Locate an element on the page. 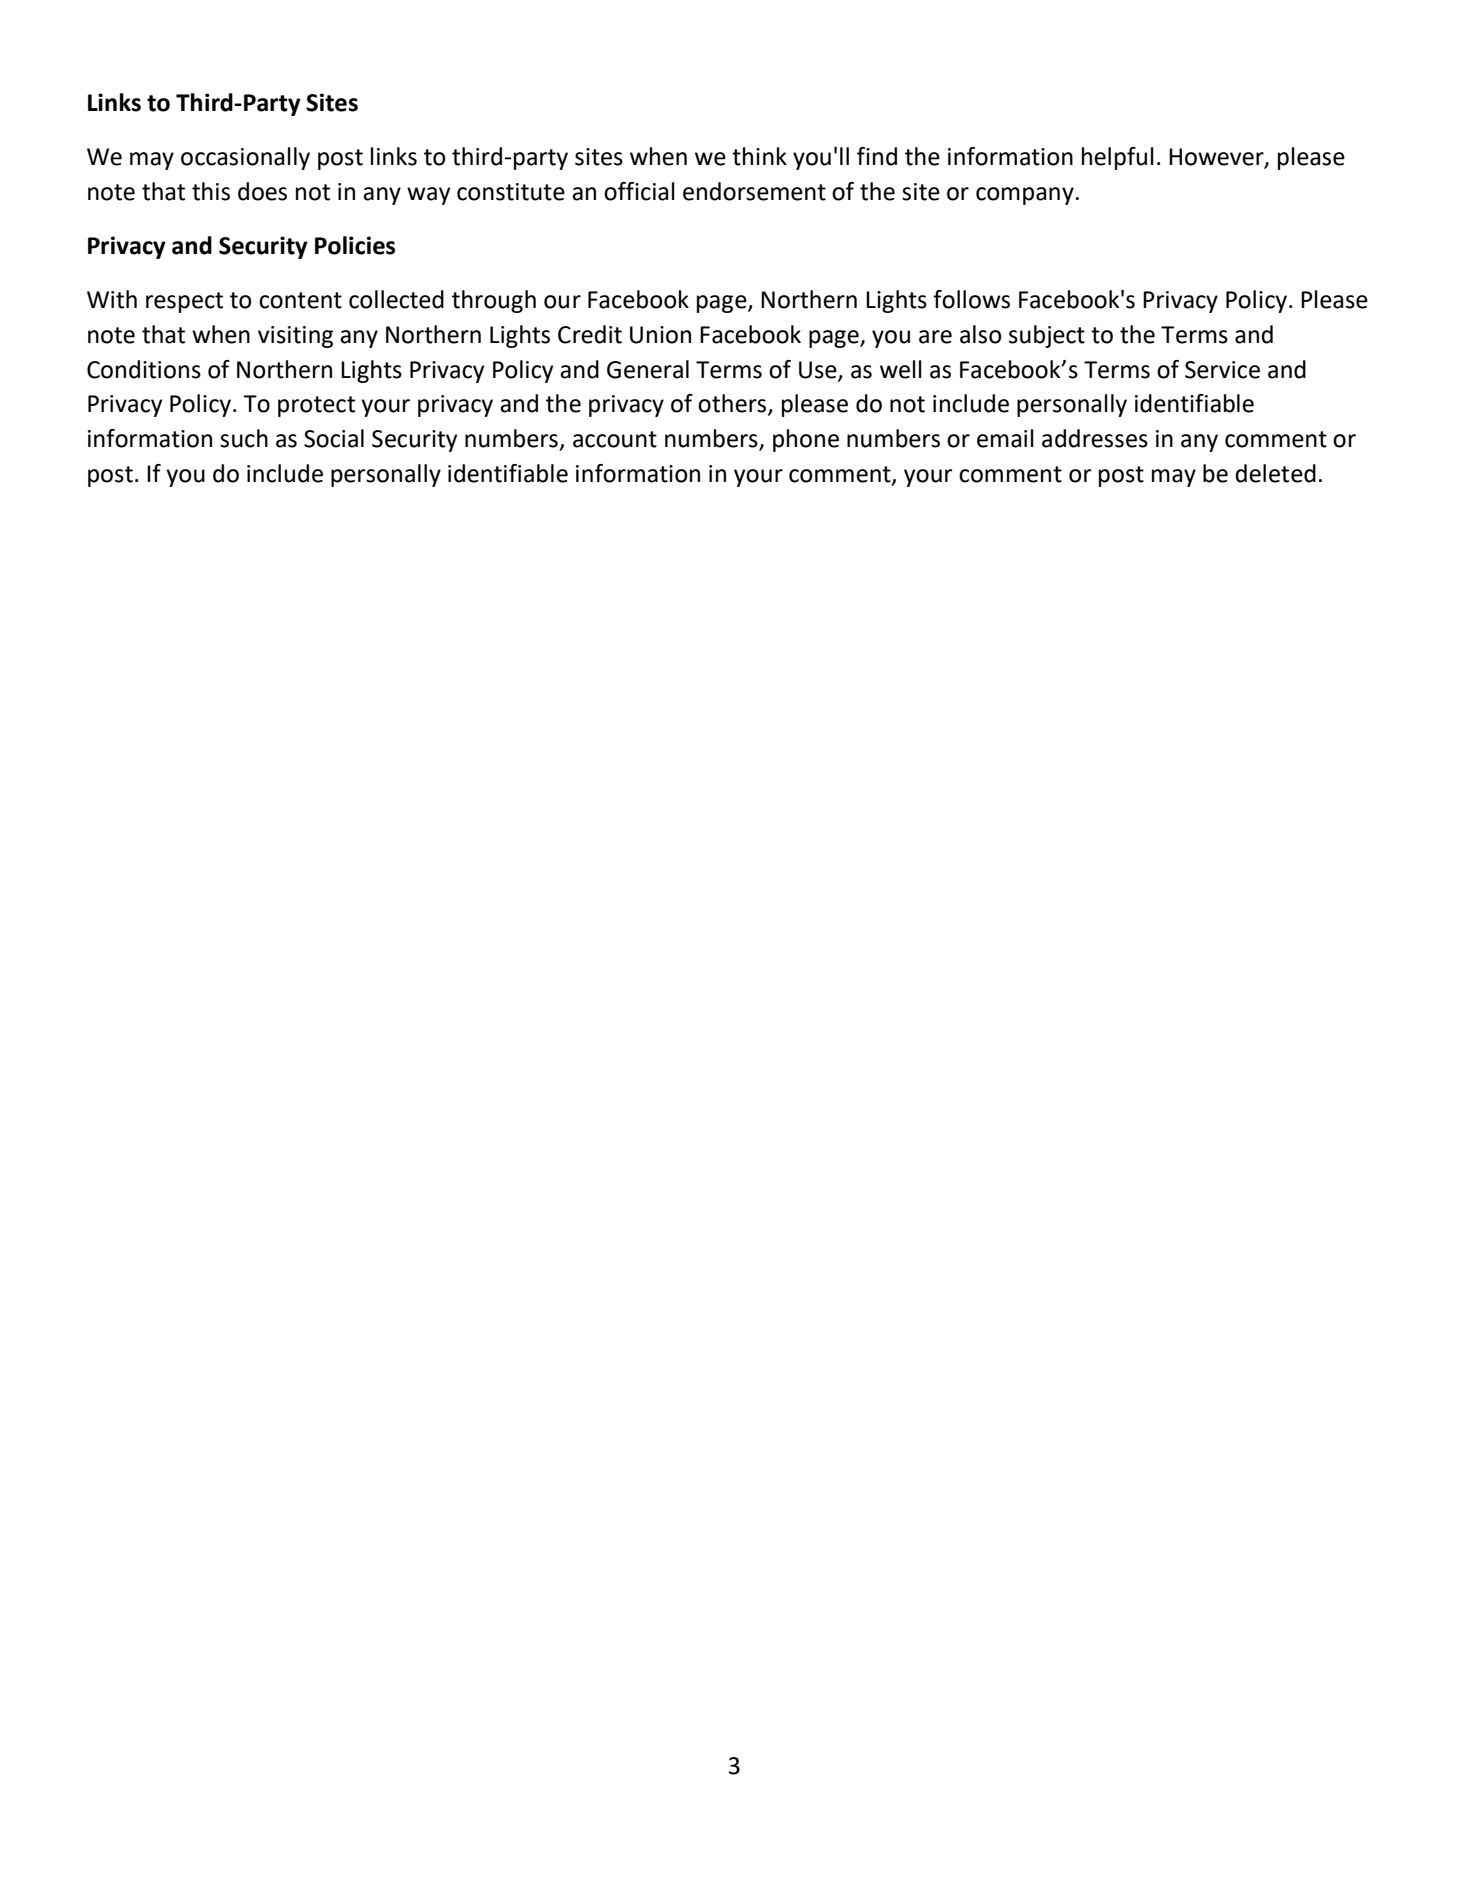 This image has height=1900, width=1469. Union is located at coordinates (660, 335).
